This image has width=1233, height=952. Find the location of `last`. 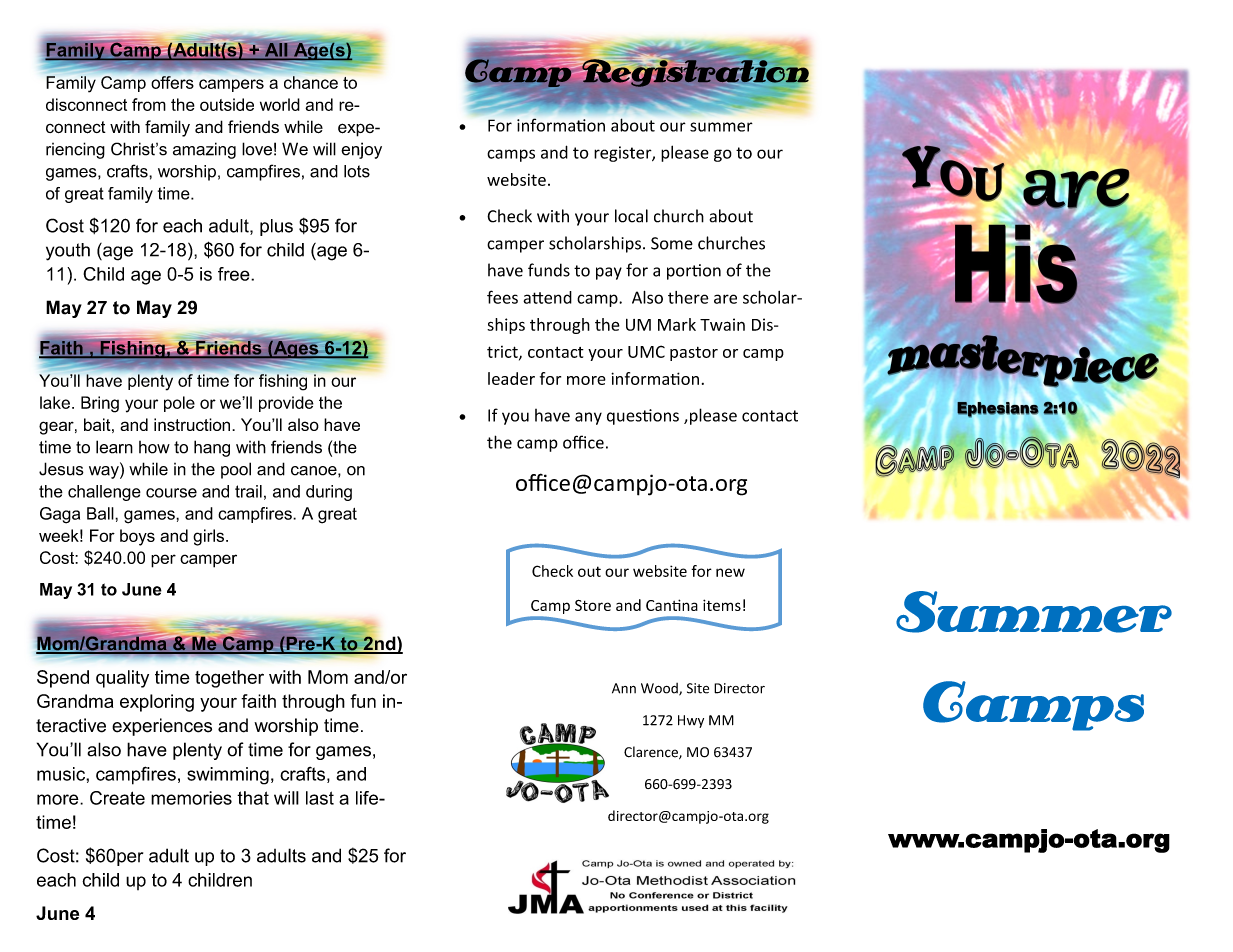

last is located at coordinates (320, 798).
